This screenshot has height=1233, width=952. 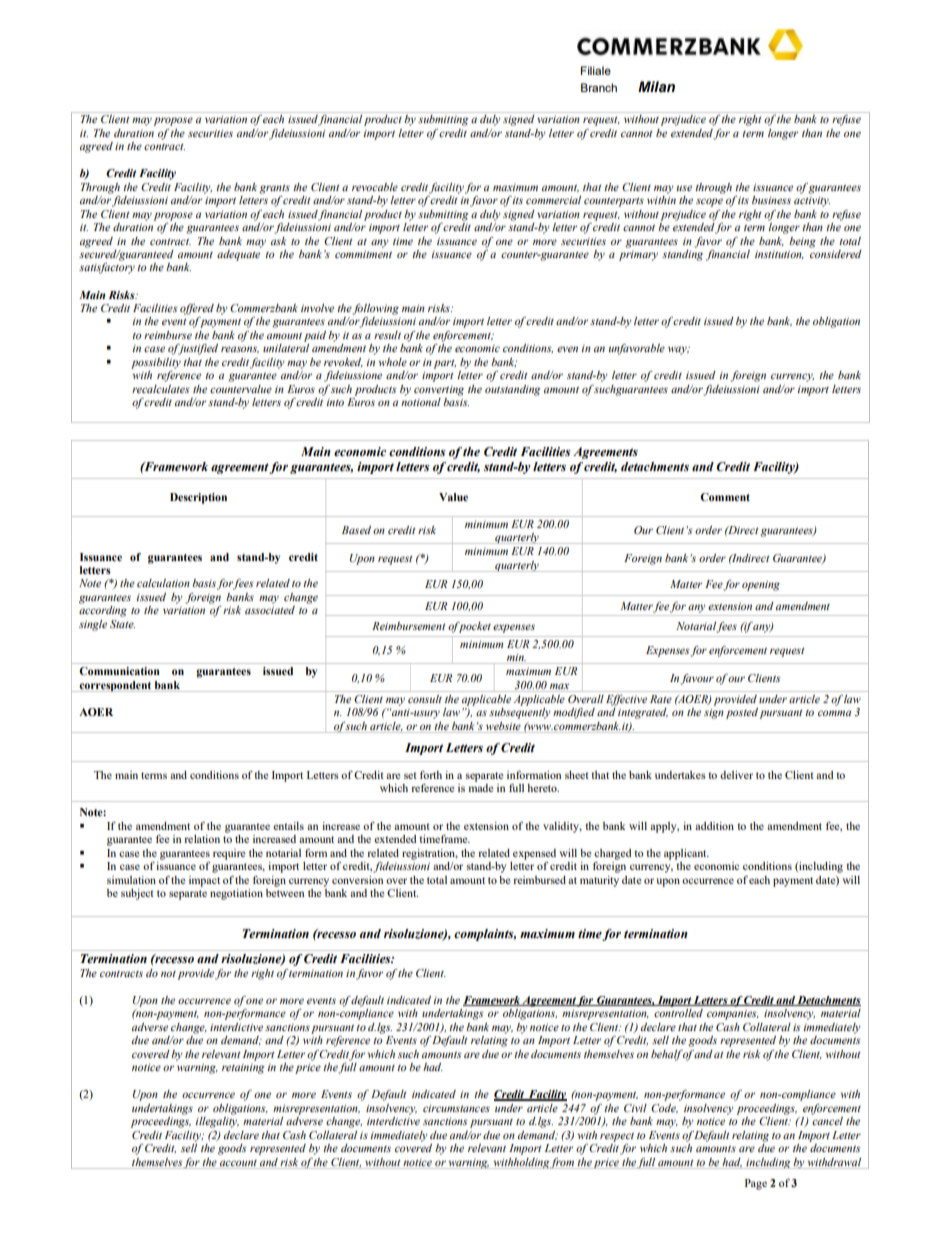 What do you see at coordinates (274, 189) in the screenshot?
I see `grants` at bounding box center [274, 189].
